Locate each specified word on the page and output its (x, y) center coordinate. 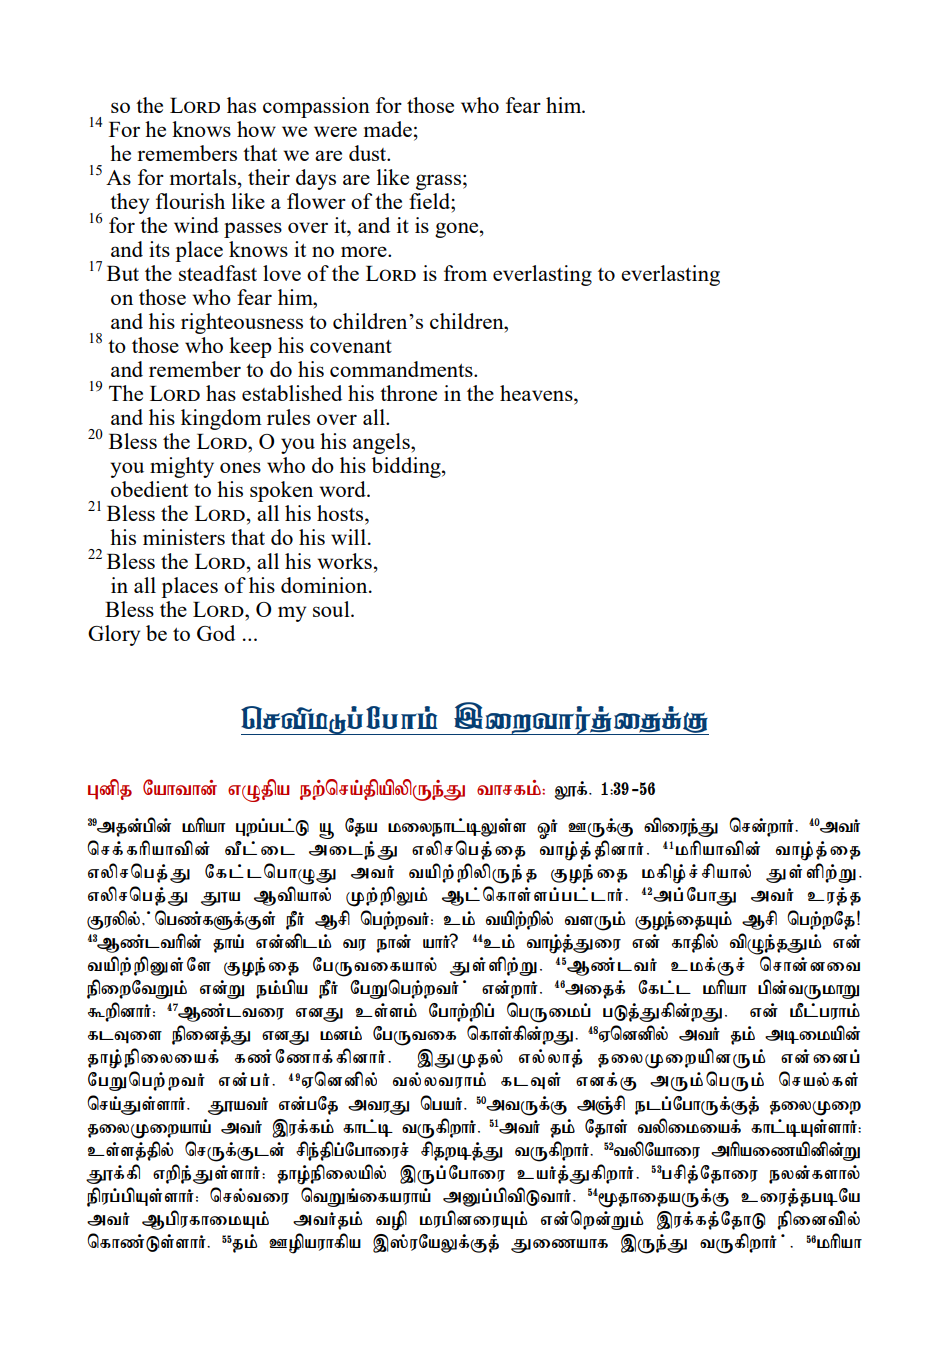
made (388, 129)
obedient (149, 489)
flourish (190, 201)
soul (332, 609)
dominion (325, 585)
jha (228, 946)
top (391, 1220)
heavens (537, 393)
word (343, 489)
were (335, 131)
